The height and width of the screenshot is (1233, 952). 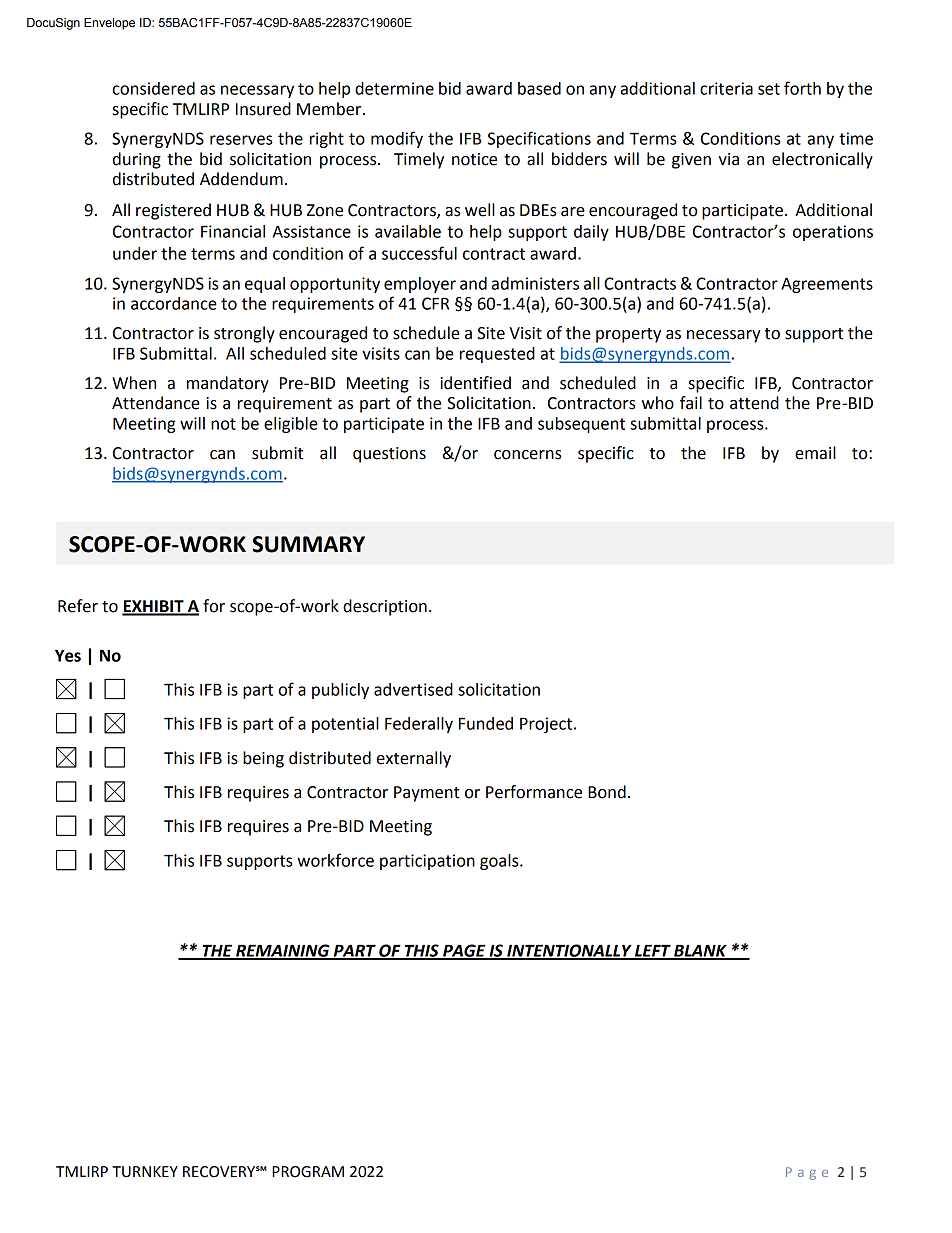 I want to click on considered, so click(x=154, y=88).
